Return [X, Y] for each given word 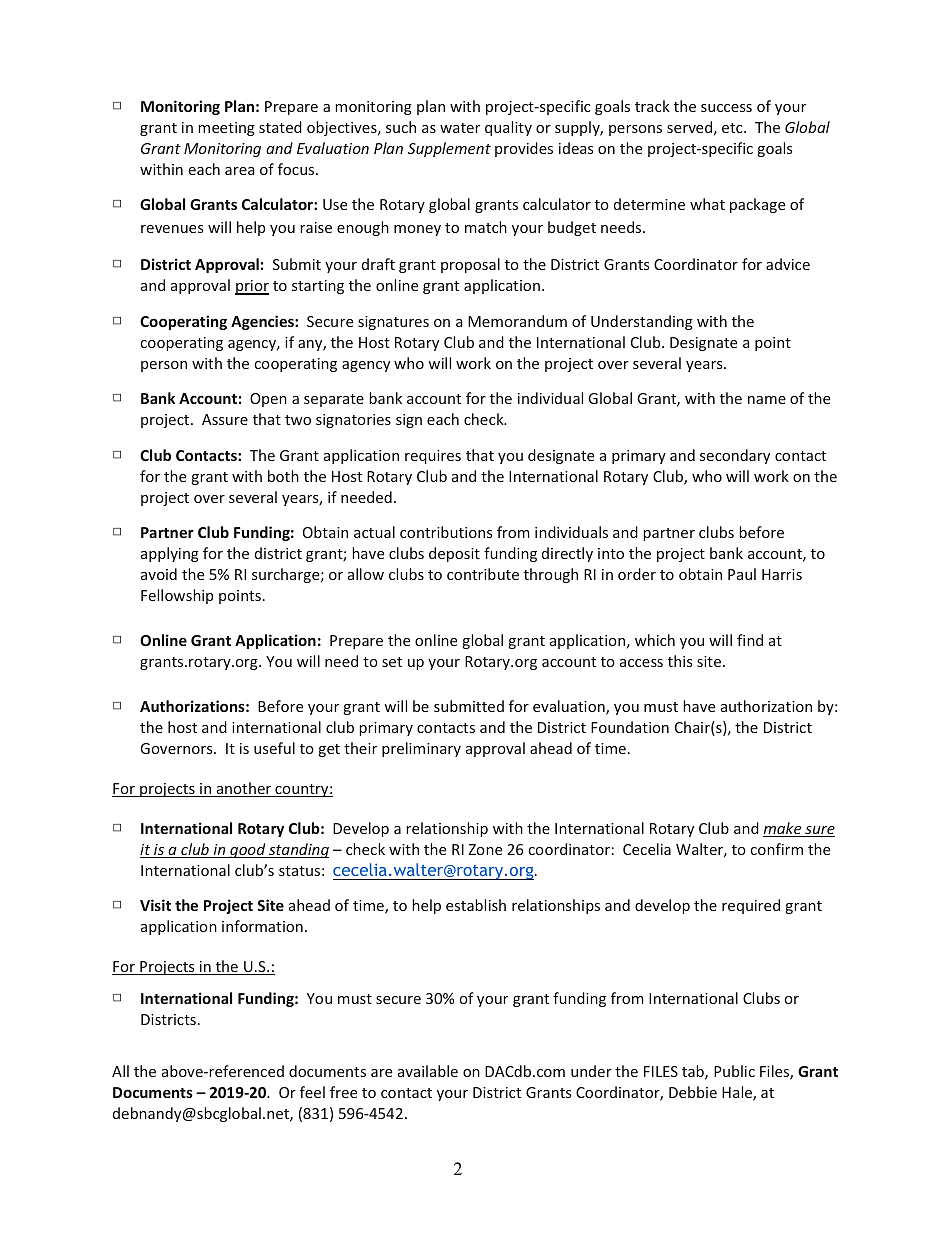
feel [312, 1092]
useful [274, 748]
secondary [735, 456]
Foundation [630, 727]
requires [433, 457]
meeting [226, 129]
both [283, 476]
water [460, 128]
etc [733, 128]
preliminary [421, 749]
